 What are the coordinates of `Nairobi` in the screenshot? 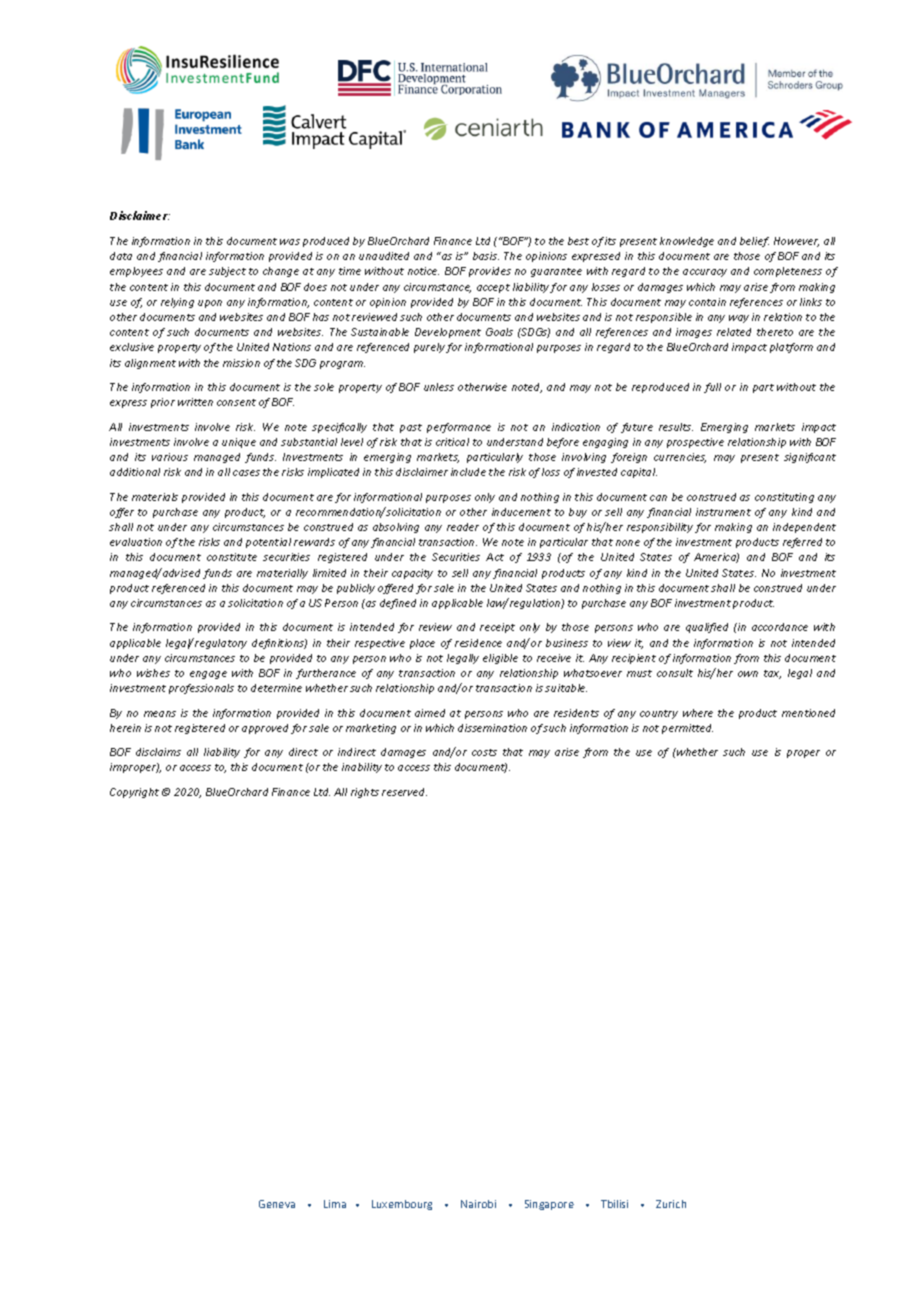 It's located at (478, 1204).
